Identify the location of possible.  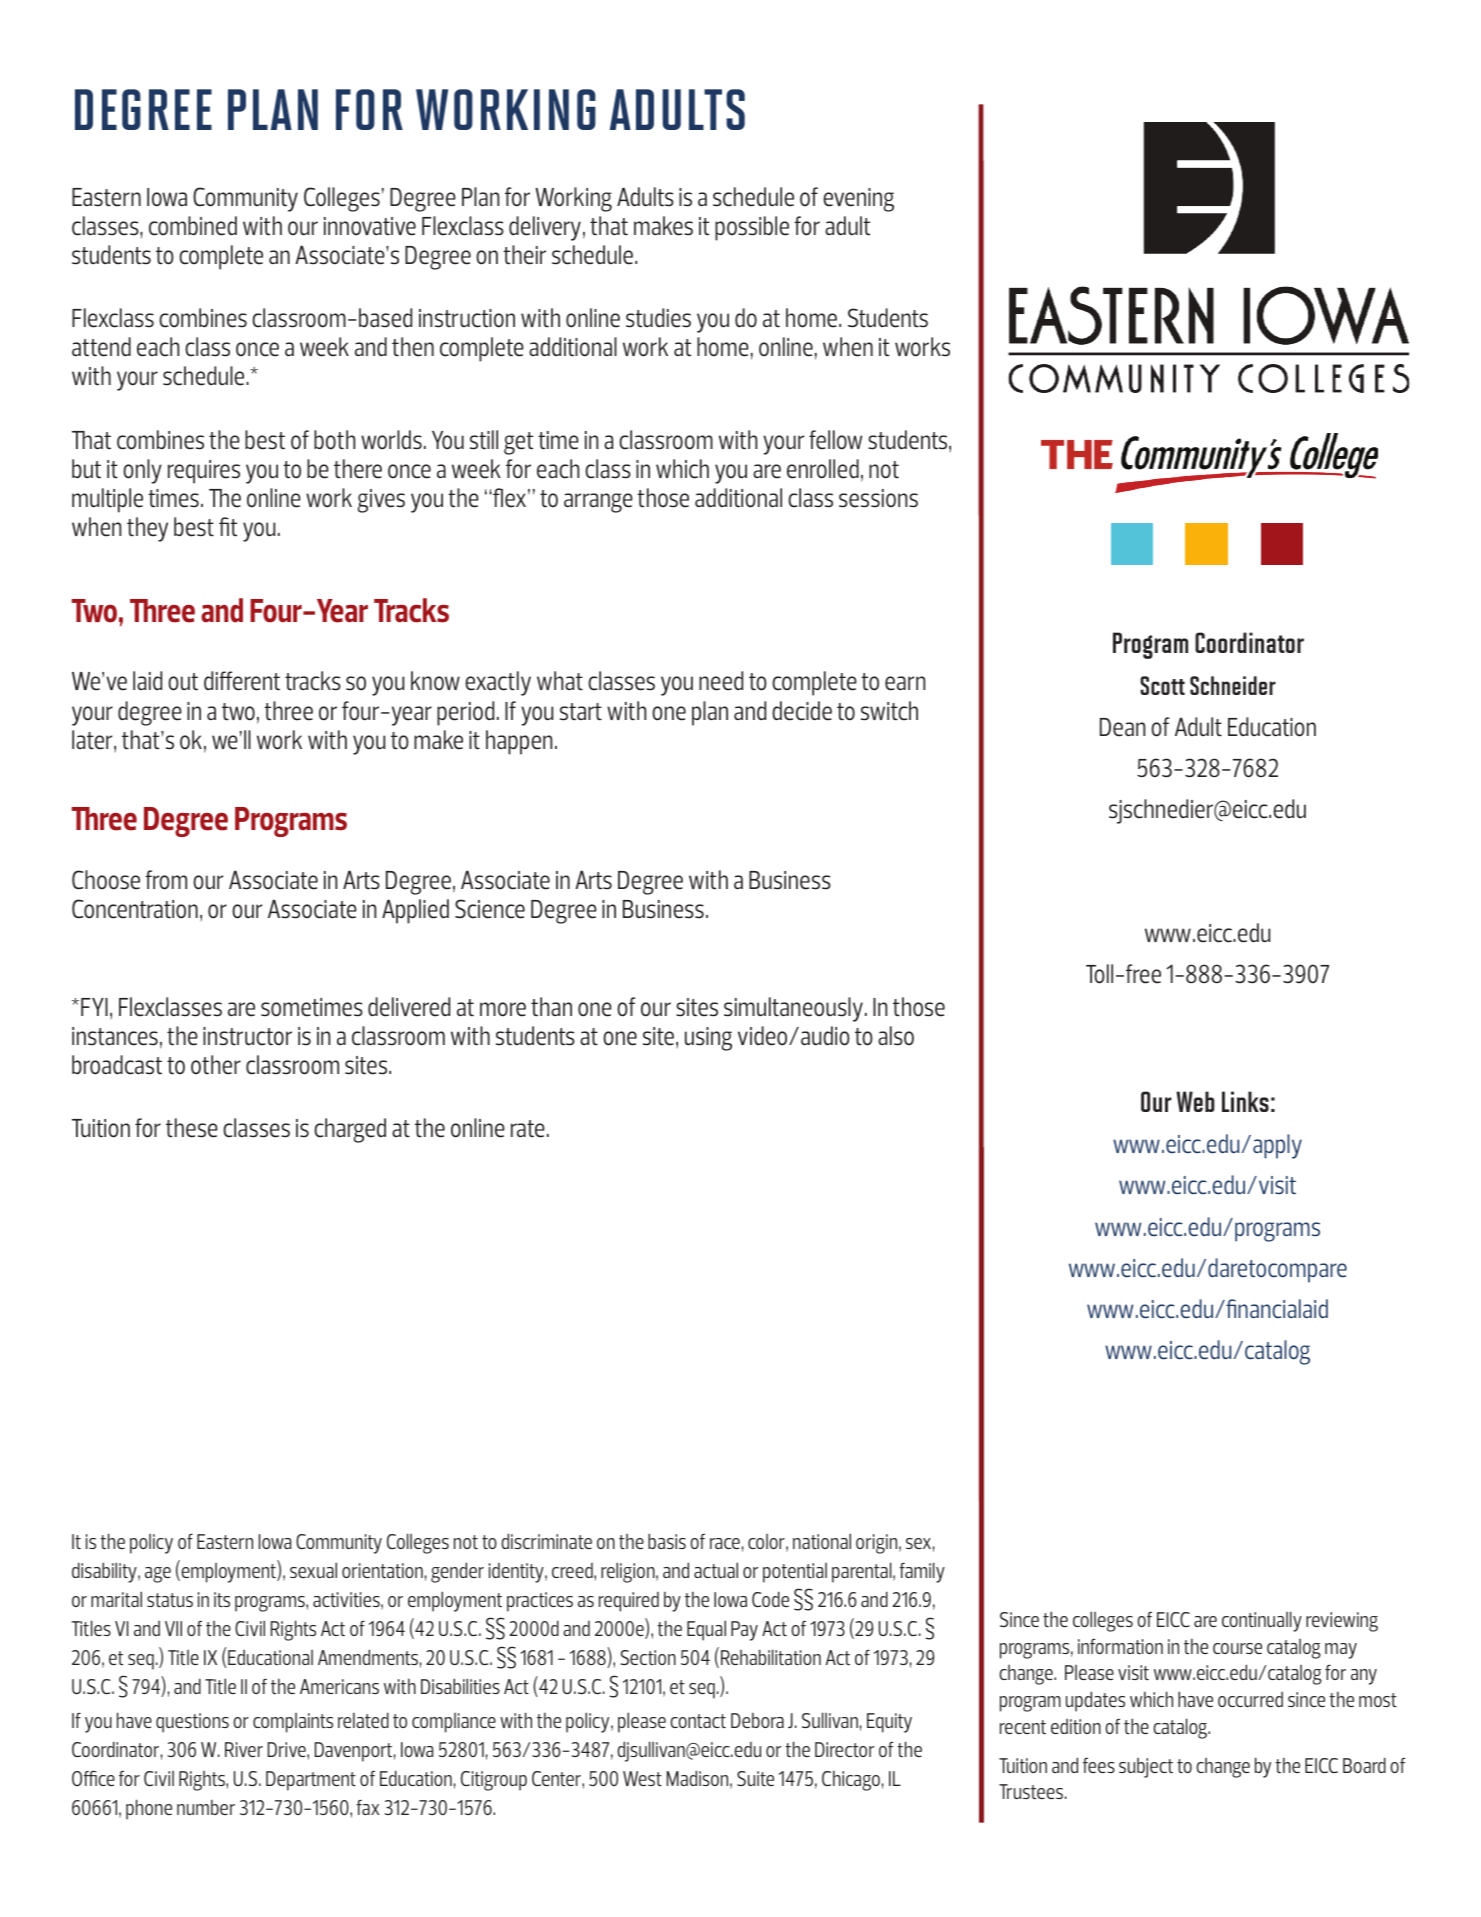
(752, 228).
